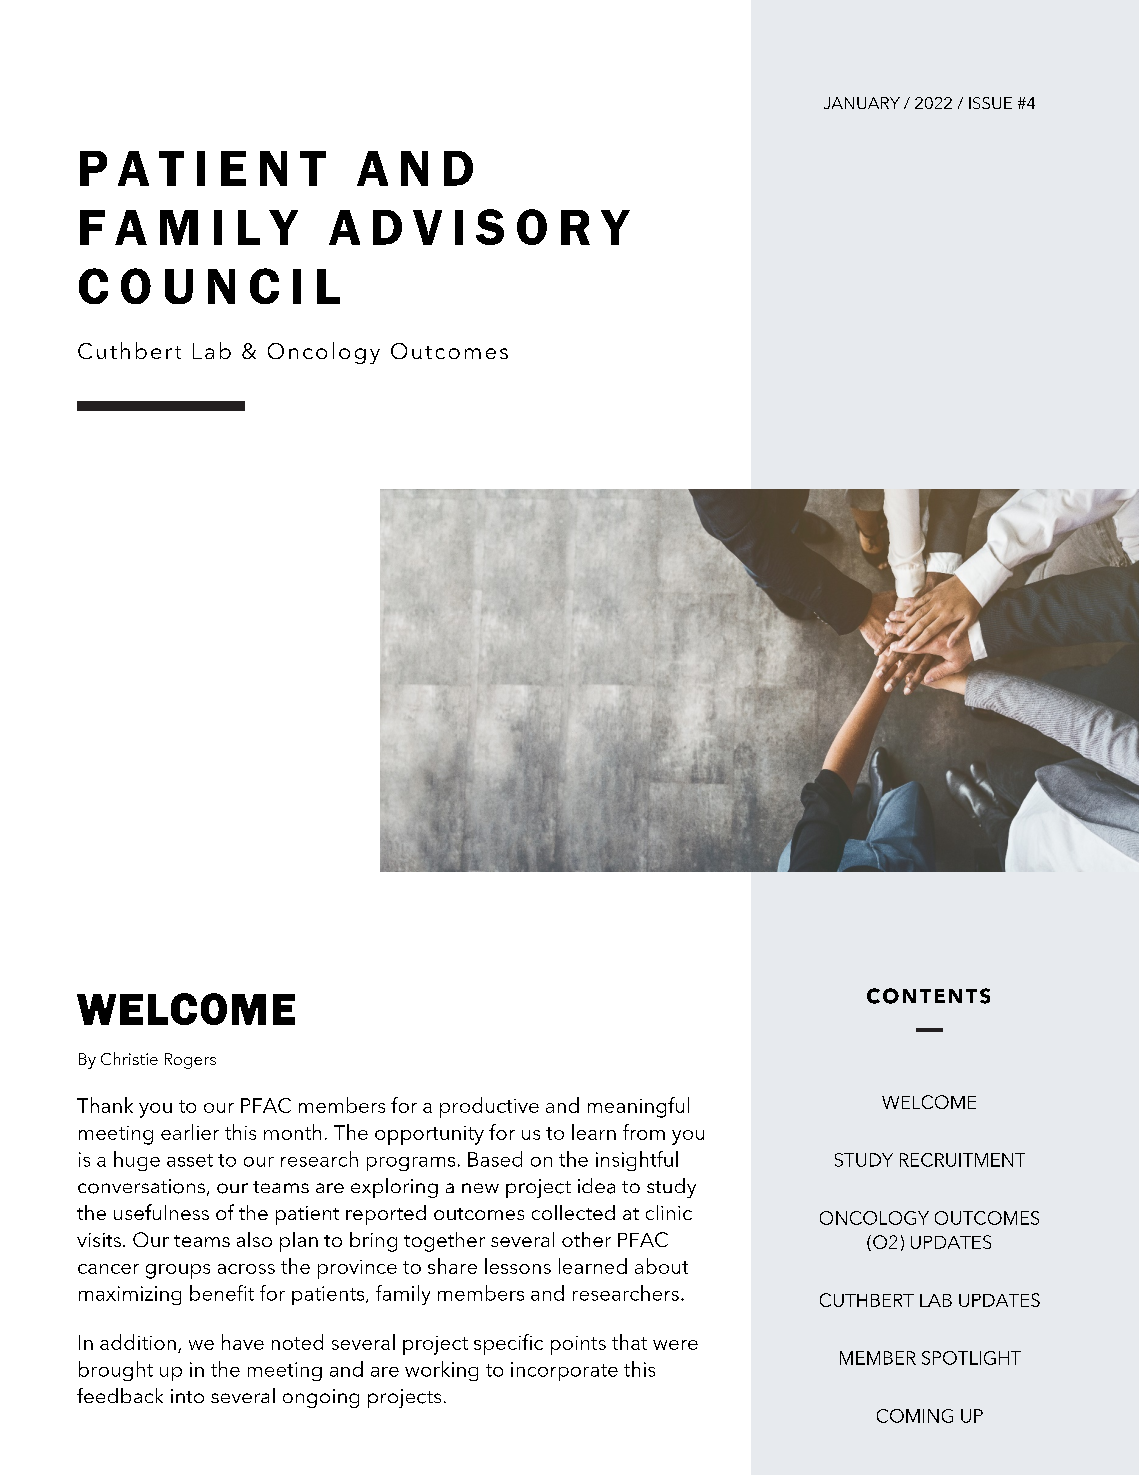 The width and height of the document is (1139, 1475). Describe the element at coordinates (129, 1058) in the document. I see `Christie` at that location.
